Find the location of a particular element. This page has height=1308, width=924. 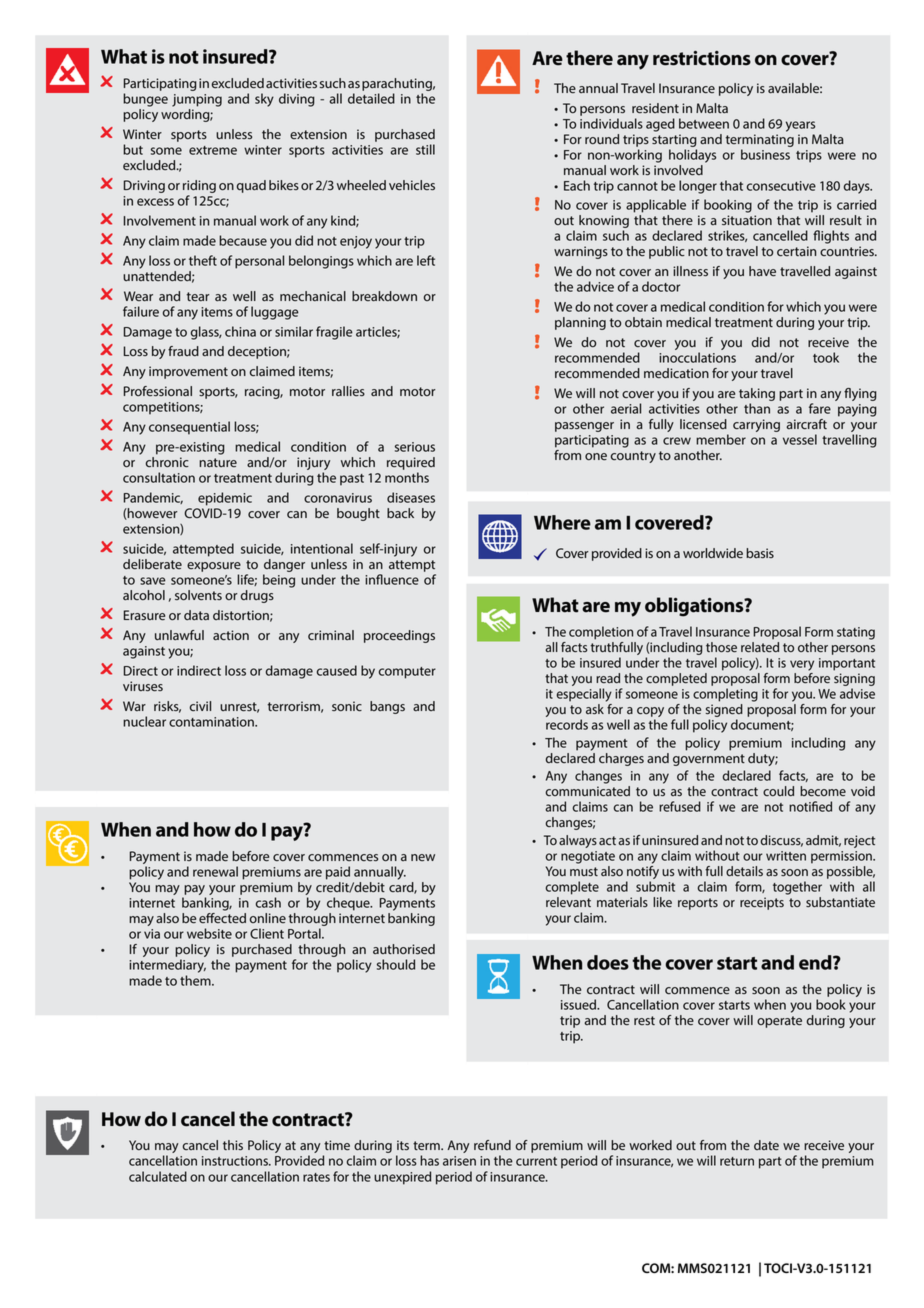

refund is located at coordinates (492, 1145).
